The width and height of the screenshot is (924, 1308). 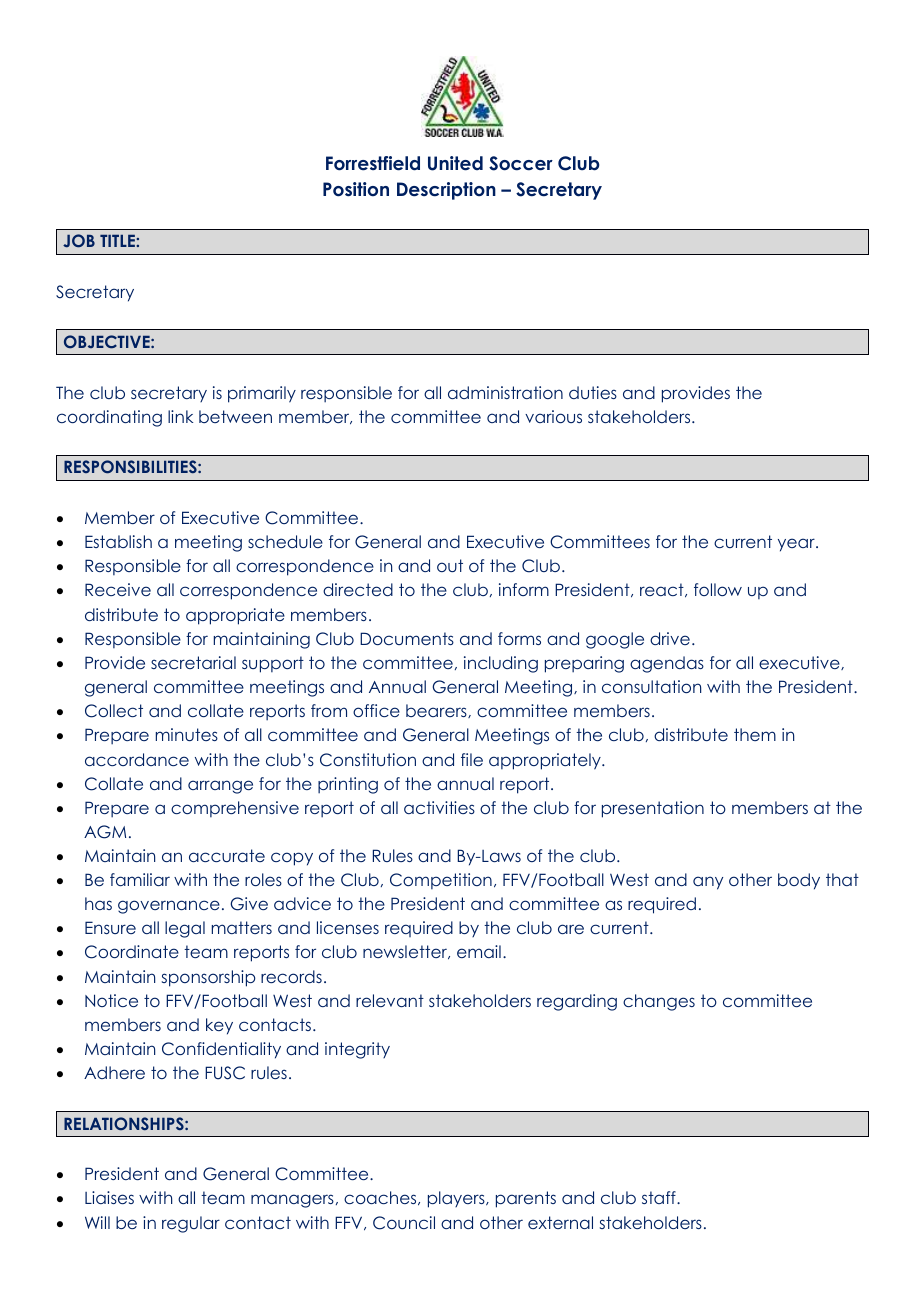 I want to click on regular, so click(x=191, y=1224).
